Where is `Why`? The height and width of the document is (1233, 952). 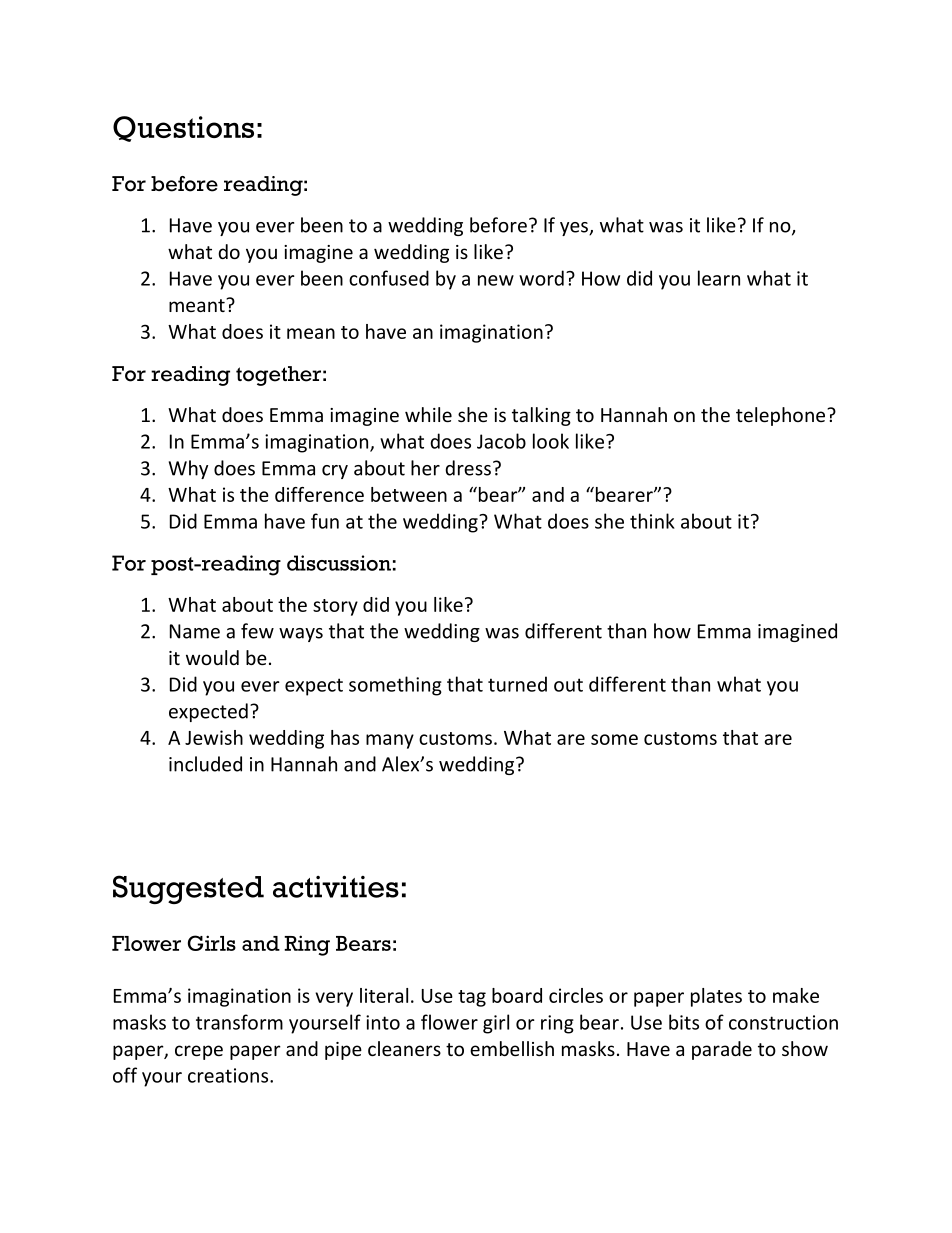 Why is located at coordinates (188, 469).
